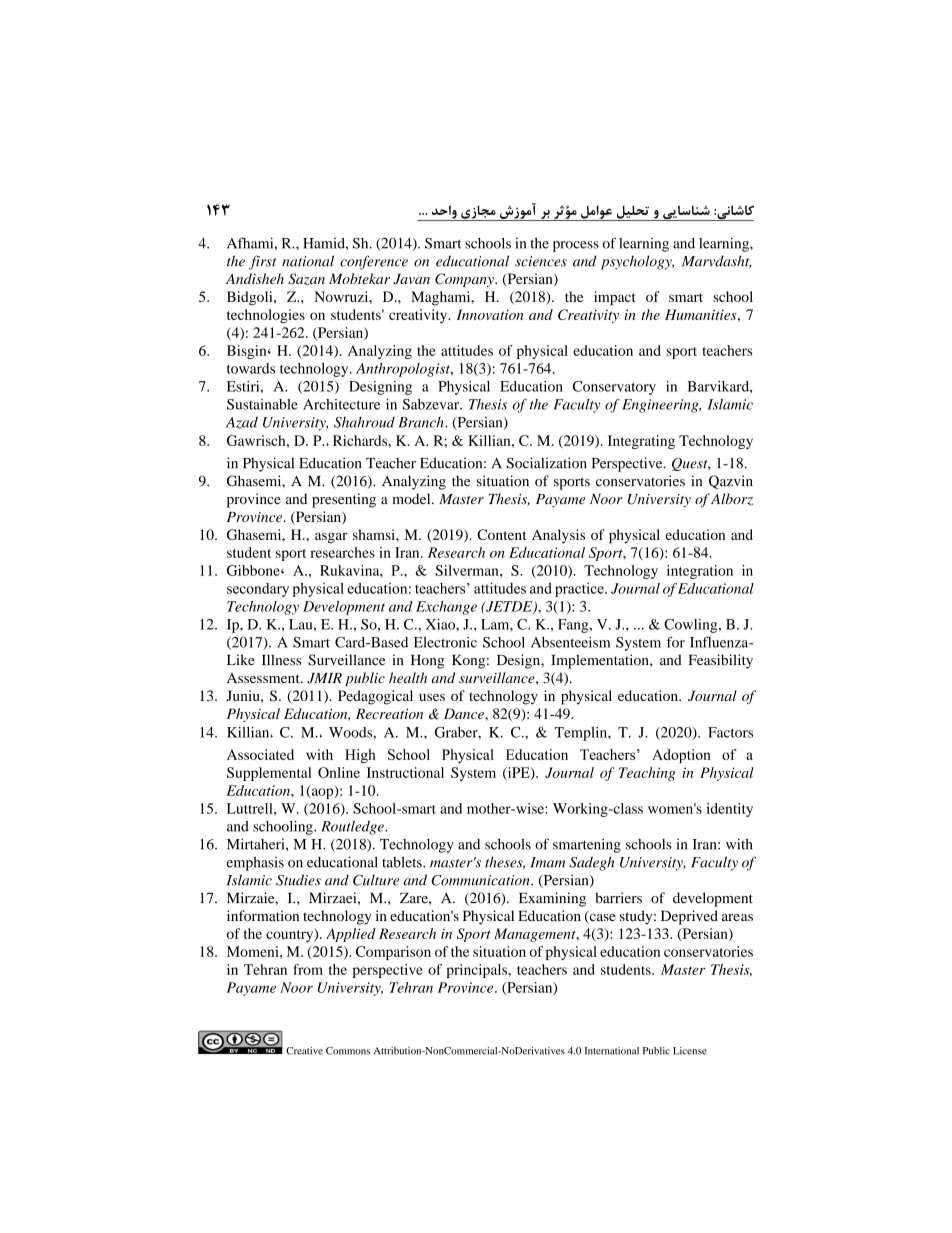 The height and width of the page is (1233, 952). Describe the element at coordinates (262, 262) in the page. I see `first` at that location.
